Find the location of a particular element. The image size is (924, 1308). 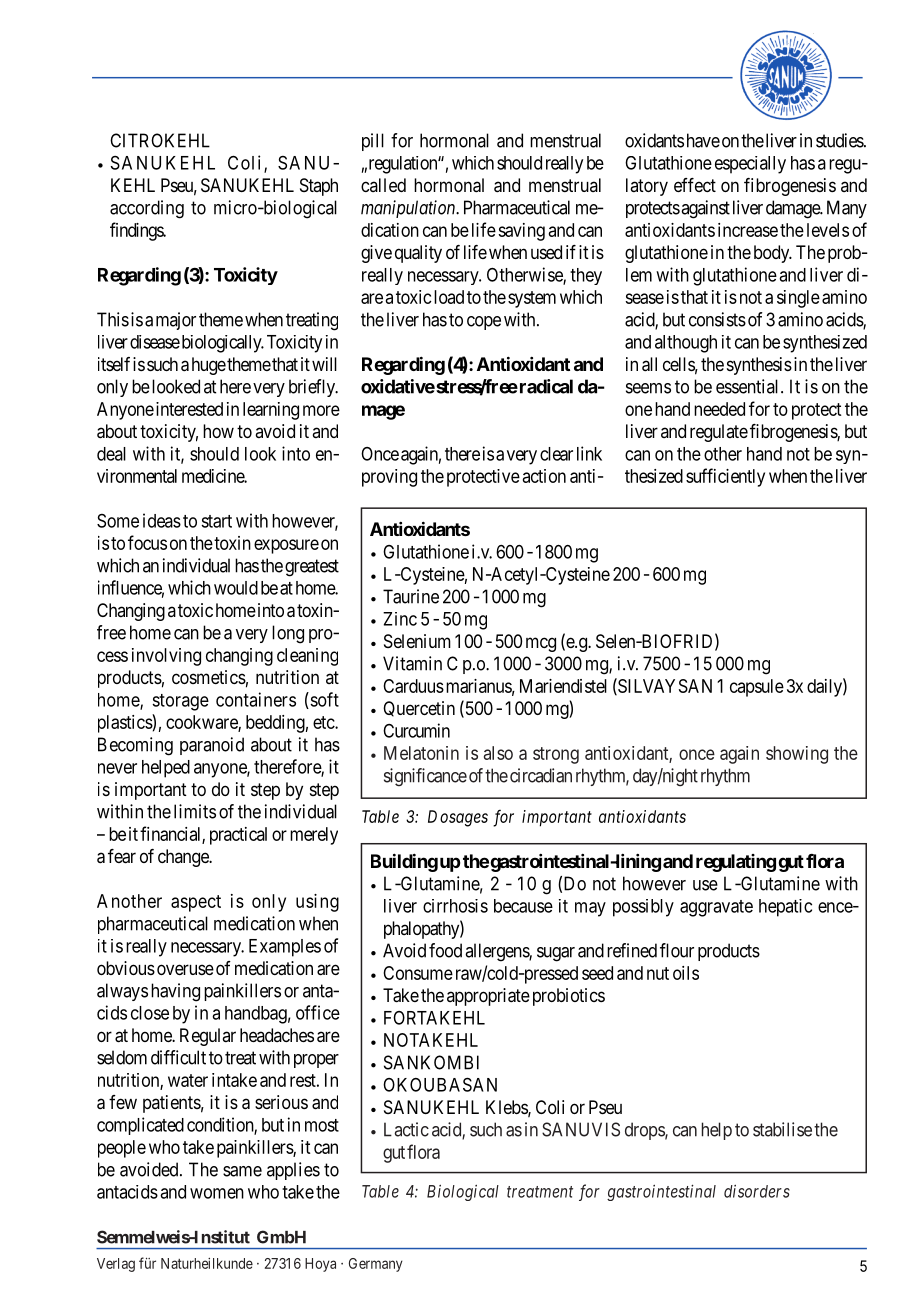

change is located at coordinates (184, 858).
